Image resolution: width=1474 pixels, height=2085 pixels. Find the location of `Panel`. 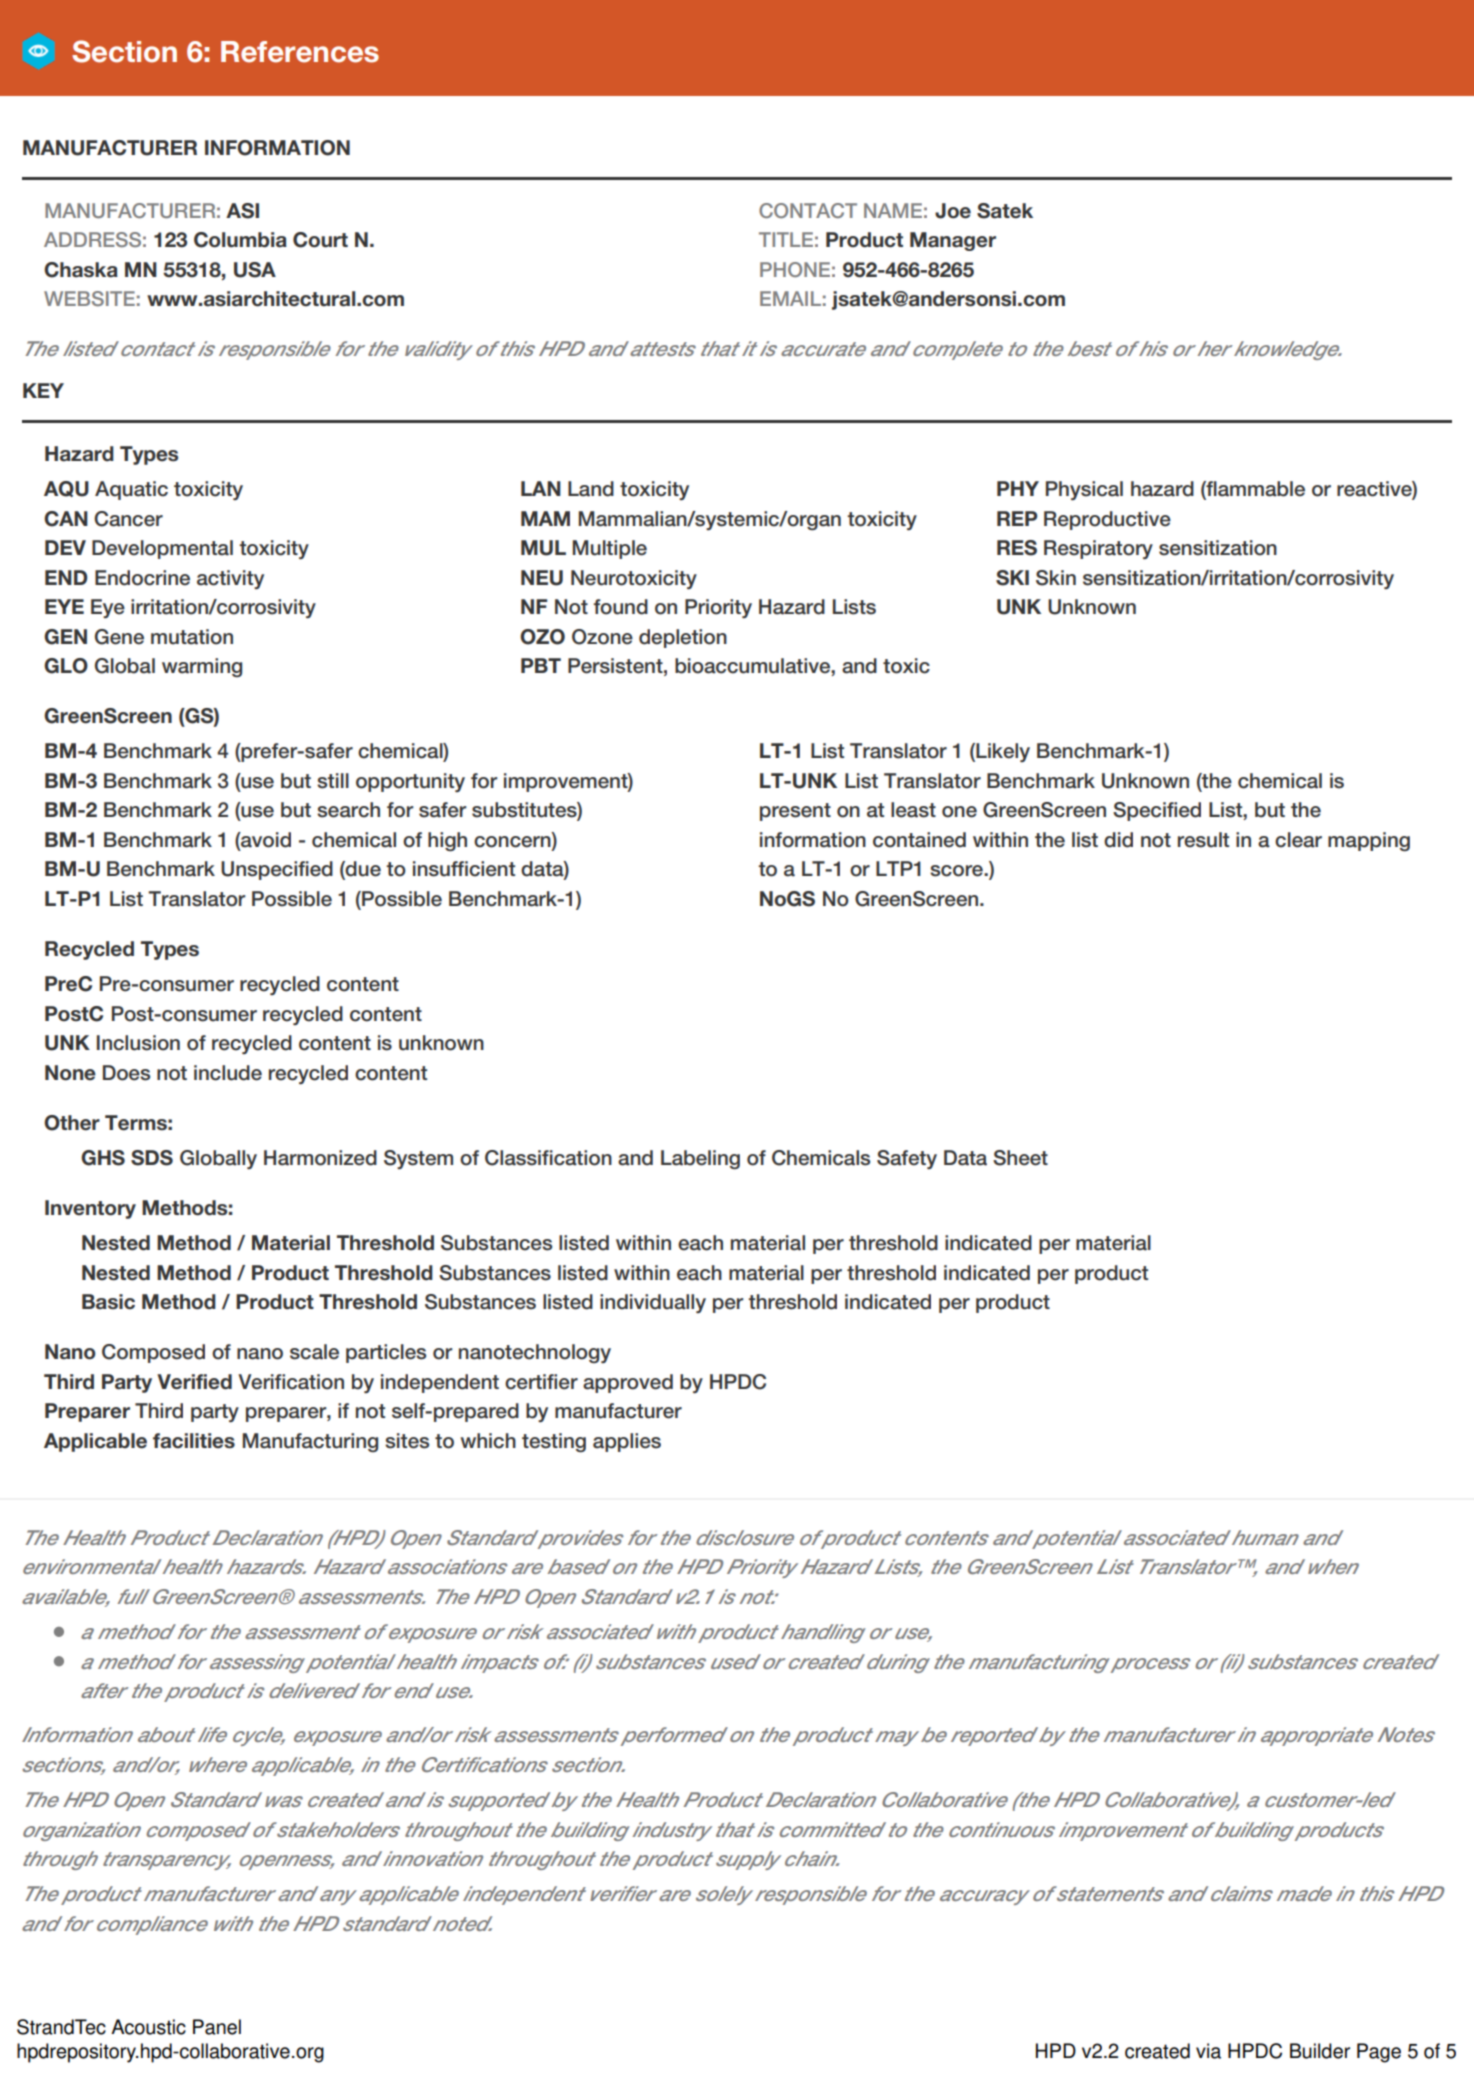

Panel is located at coordinates (217, 2027).
